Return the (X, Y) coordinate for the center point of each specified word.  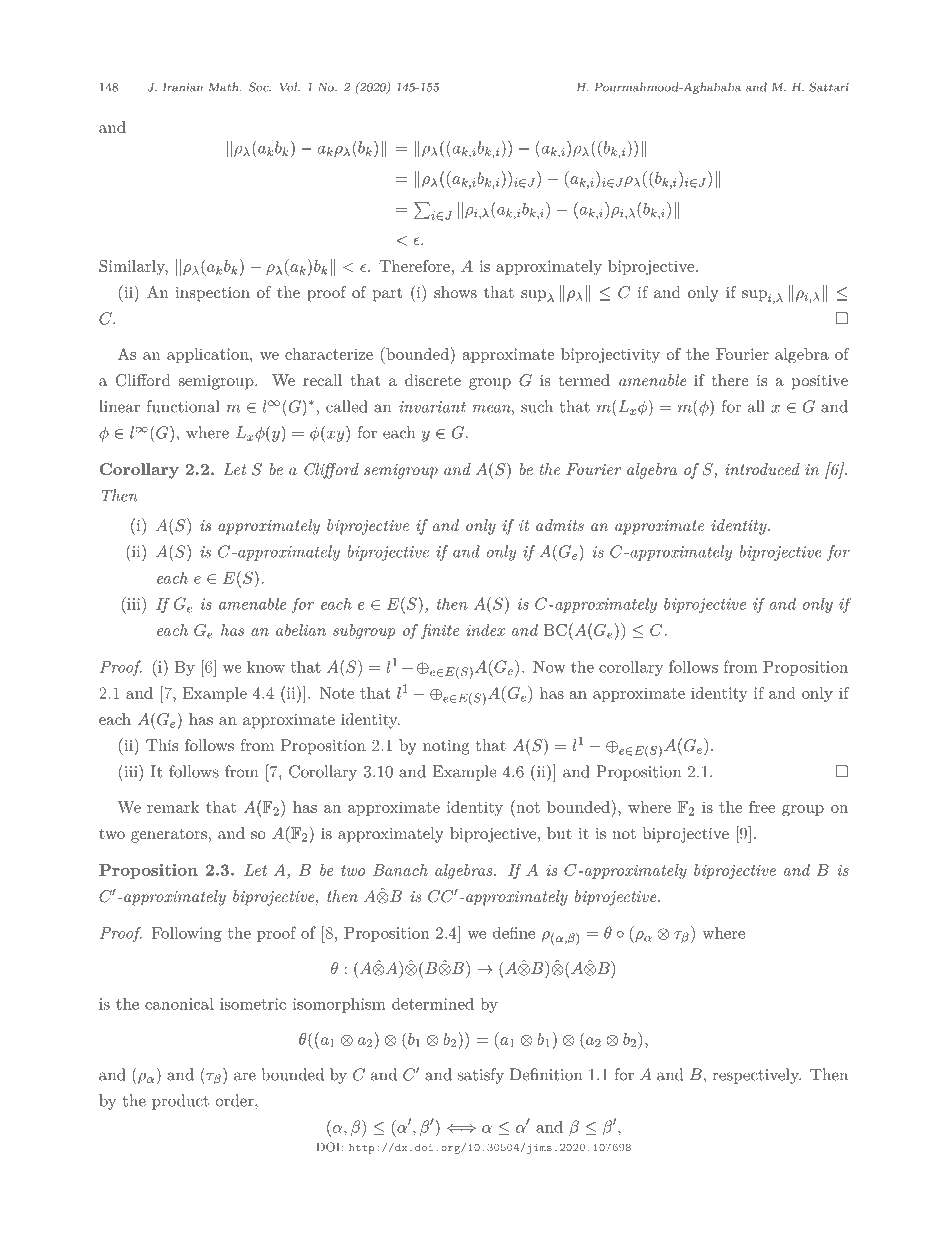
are (245, 1076)
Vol (289, 87)
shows (455, 292)
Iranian (183, 87)
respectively (757, 1076)
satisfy (481, 1076)
